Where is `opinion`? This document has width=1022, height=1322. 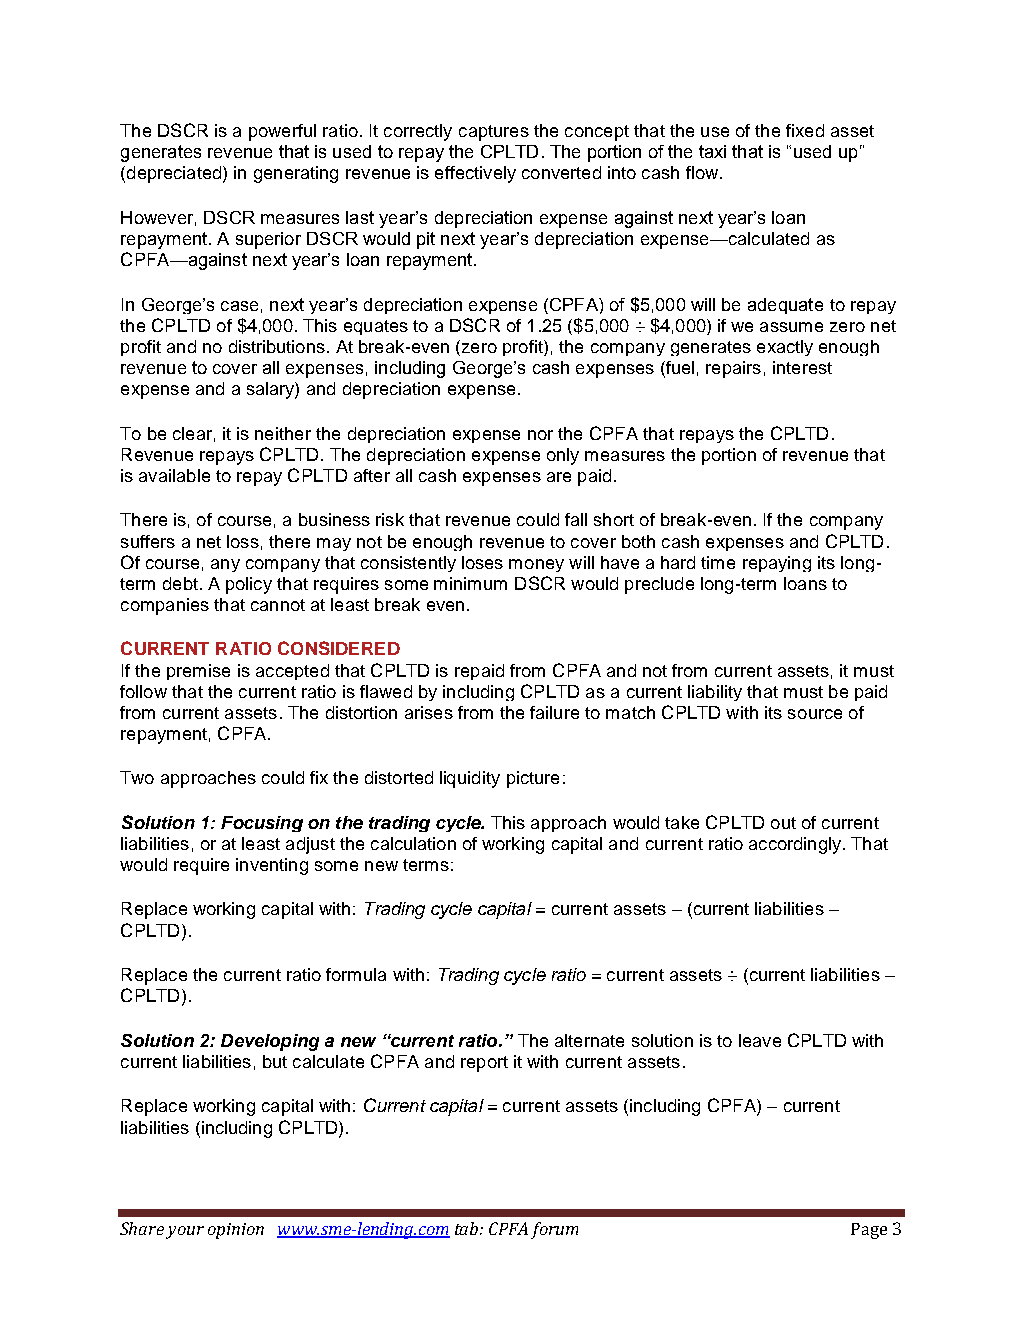 opinion is located at coordinates (236, 1231).
